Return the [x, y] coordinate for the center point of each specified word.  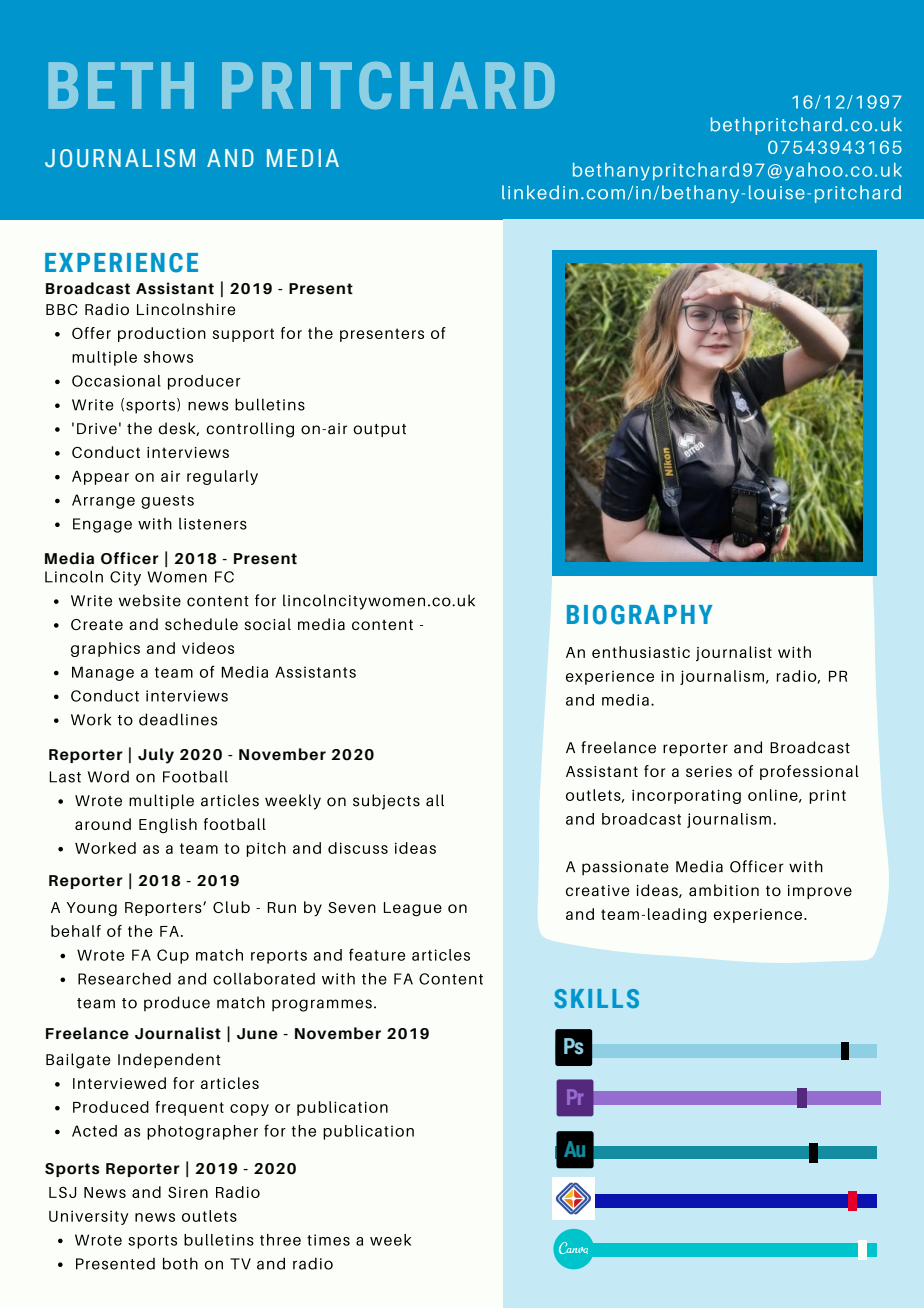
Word [108, 777]
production [162, 334]
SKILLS [596, 998]
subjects [386, 802]
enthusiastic [641, 652]
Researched [124, 978]
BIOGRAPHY [640, 615]
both [180, 1263]
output [379, 430]
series [709, 771]
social [267, 624]
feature [377, 954]
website [150, 600]
